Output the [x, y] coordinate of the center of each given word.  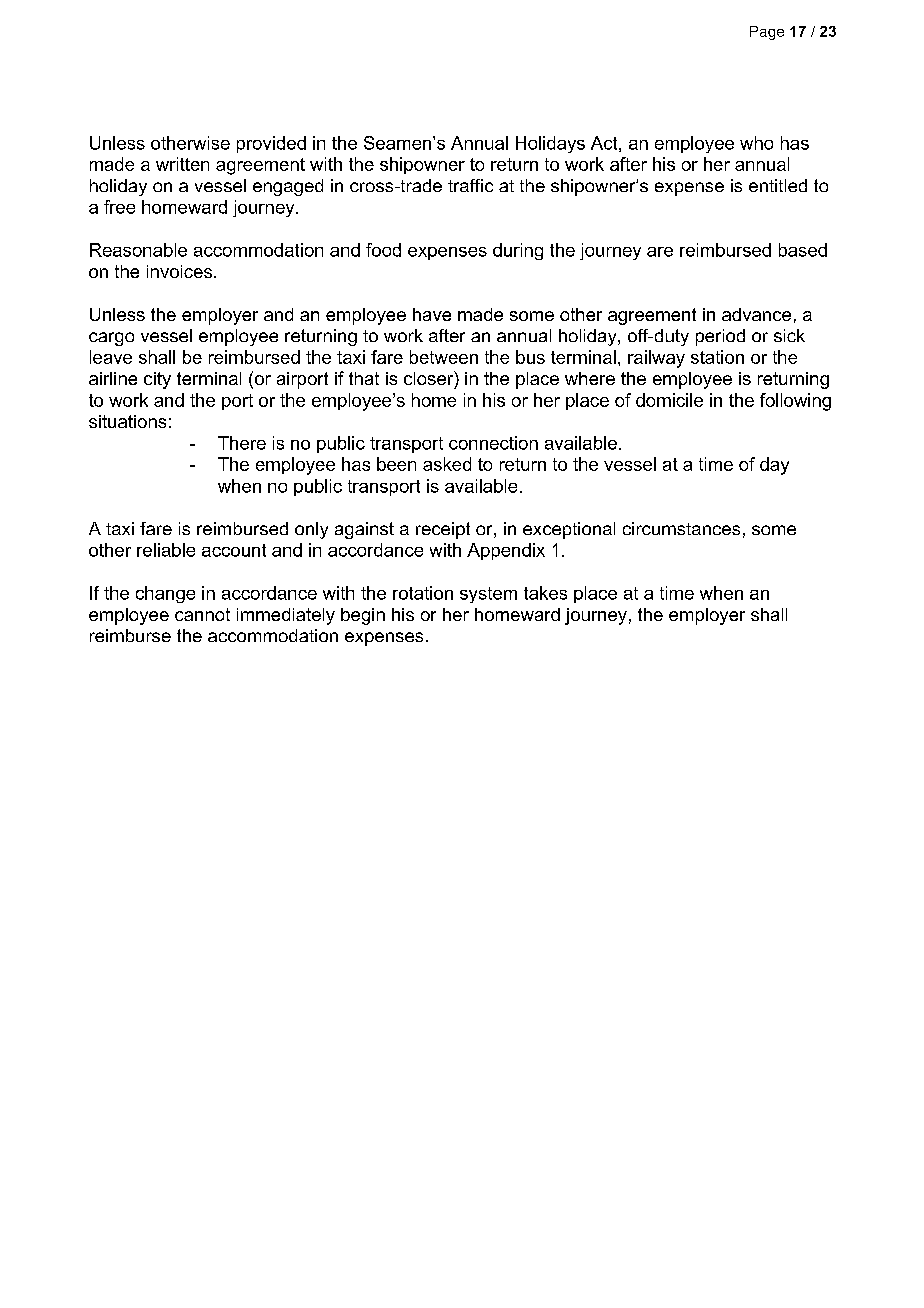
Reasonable [138, 250]
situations [127, 421]
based [803, 250]
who [756, 143]
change [165, 594]
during [518, 251]
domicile [669, 400]
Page [767, 33]
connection [493, 443]
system [488, 595]
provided [271, 144]
